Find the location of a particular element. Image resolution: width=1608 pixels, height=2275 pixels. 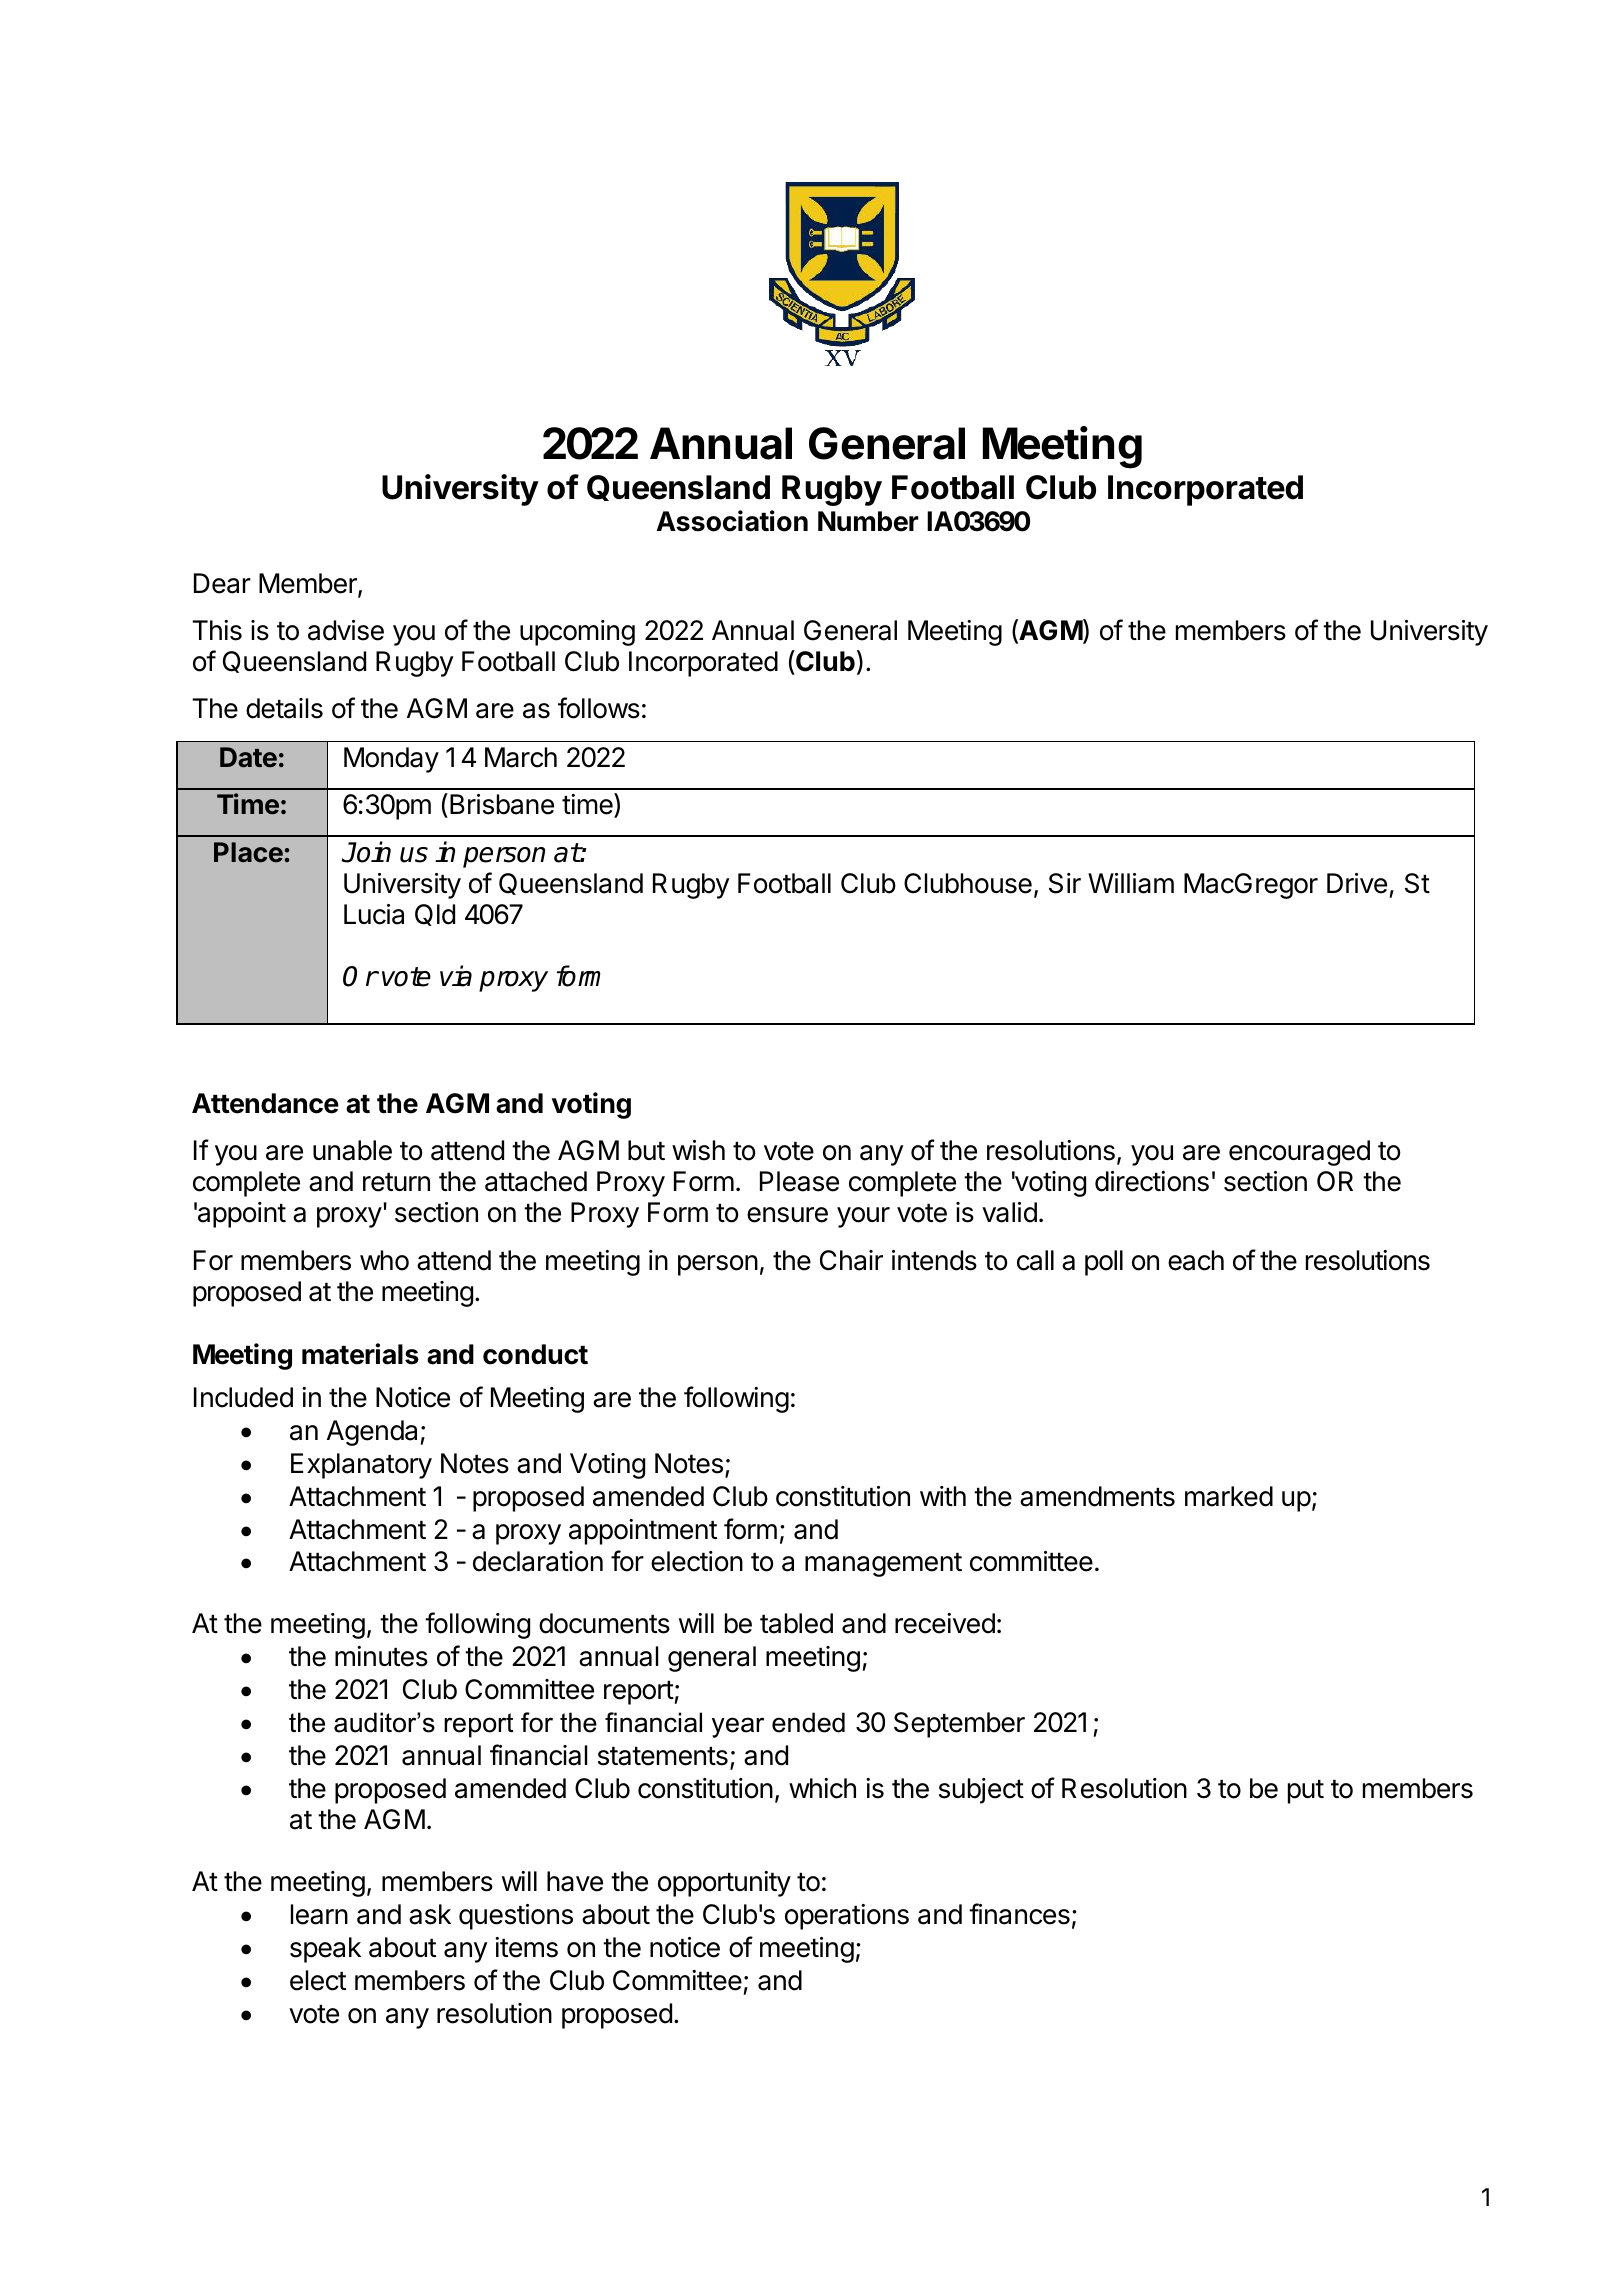

wish is located at coordinates (698, 1150).
